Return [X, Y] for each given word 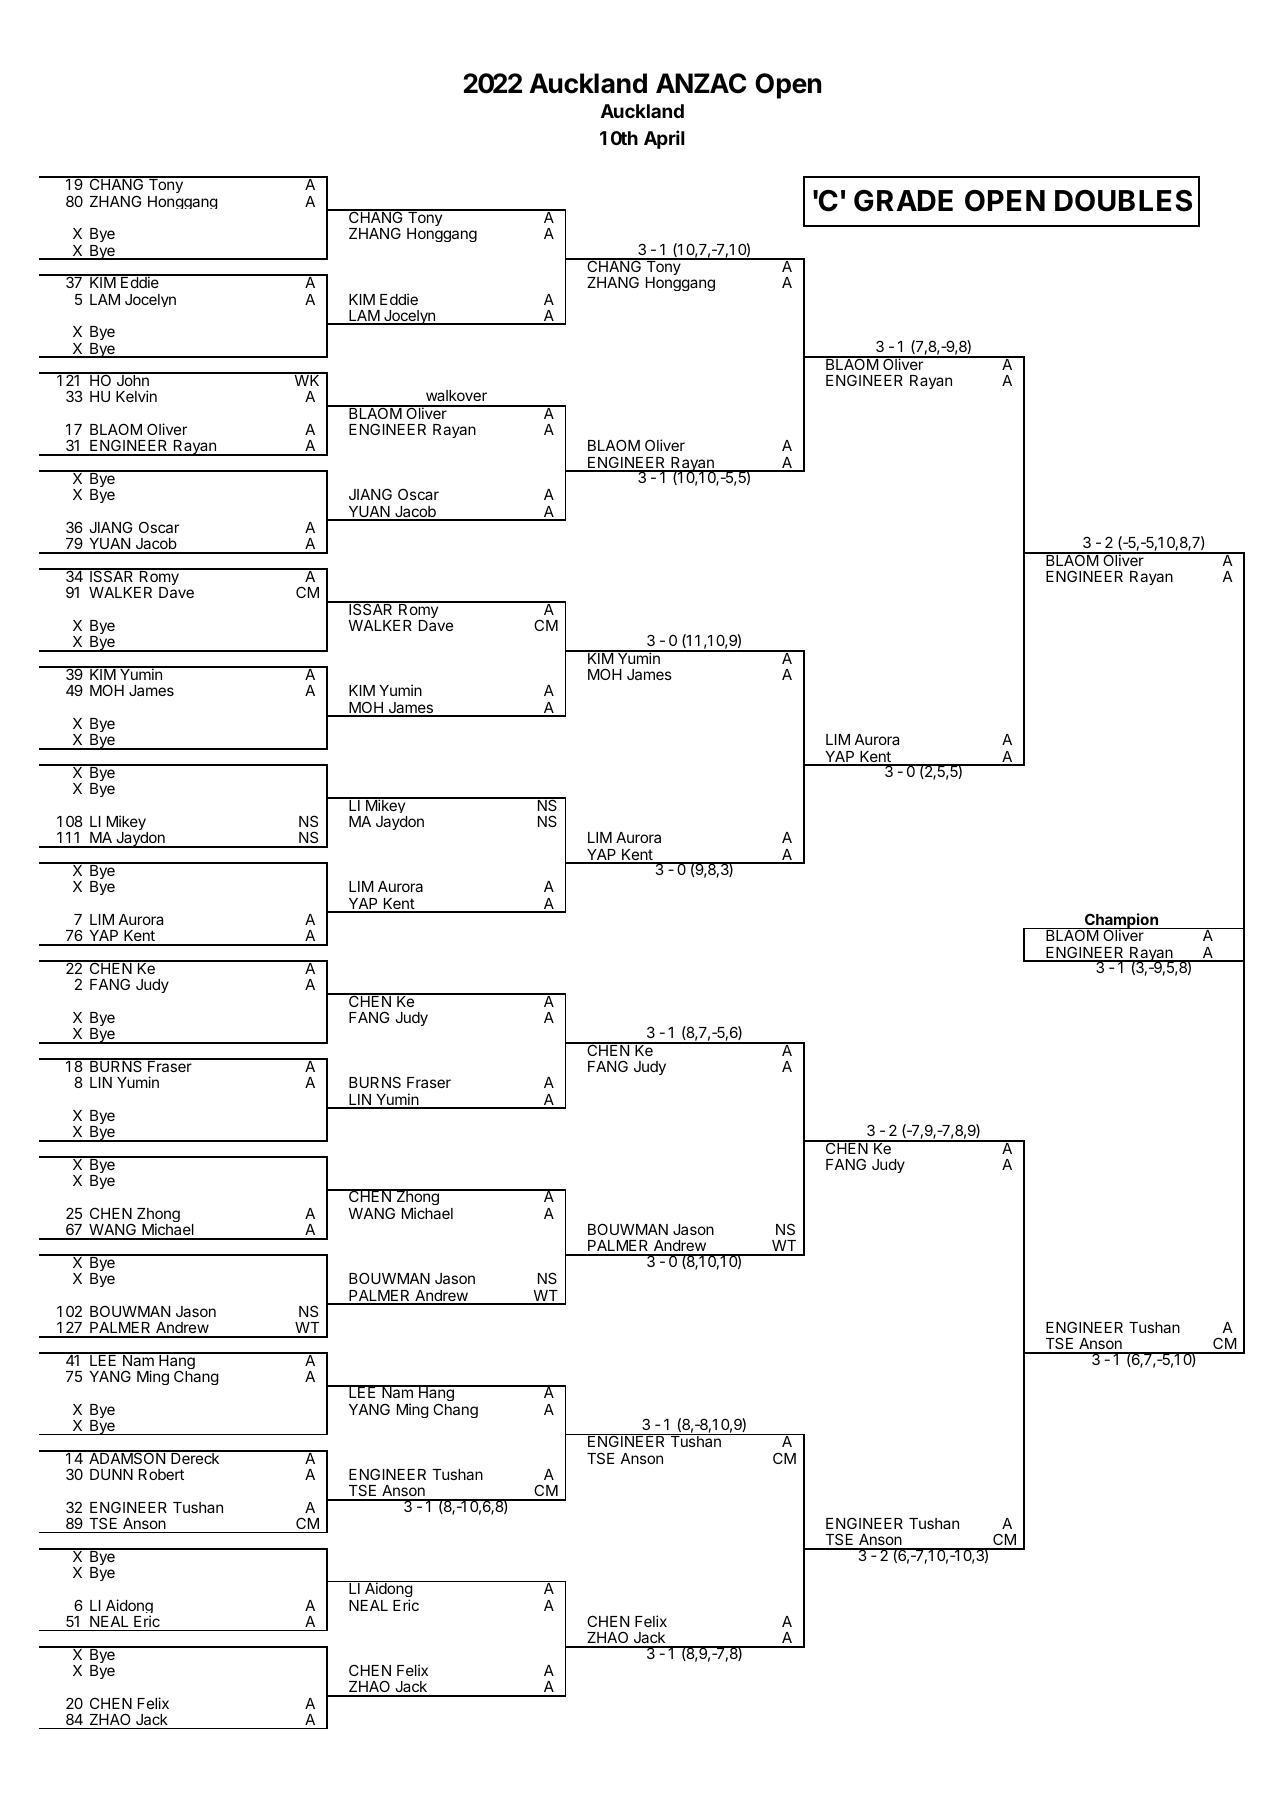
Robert [161, 1474]
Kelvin [136, 396]
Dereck [195, 1457]
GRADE [903, 201]
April [664, 139]
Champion [1121, 922]
